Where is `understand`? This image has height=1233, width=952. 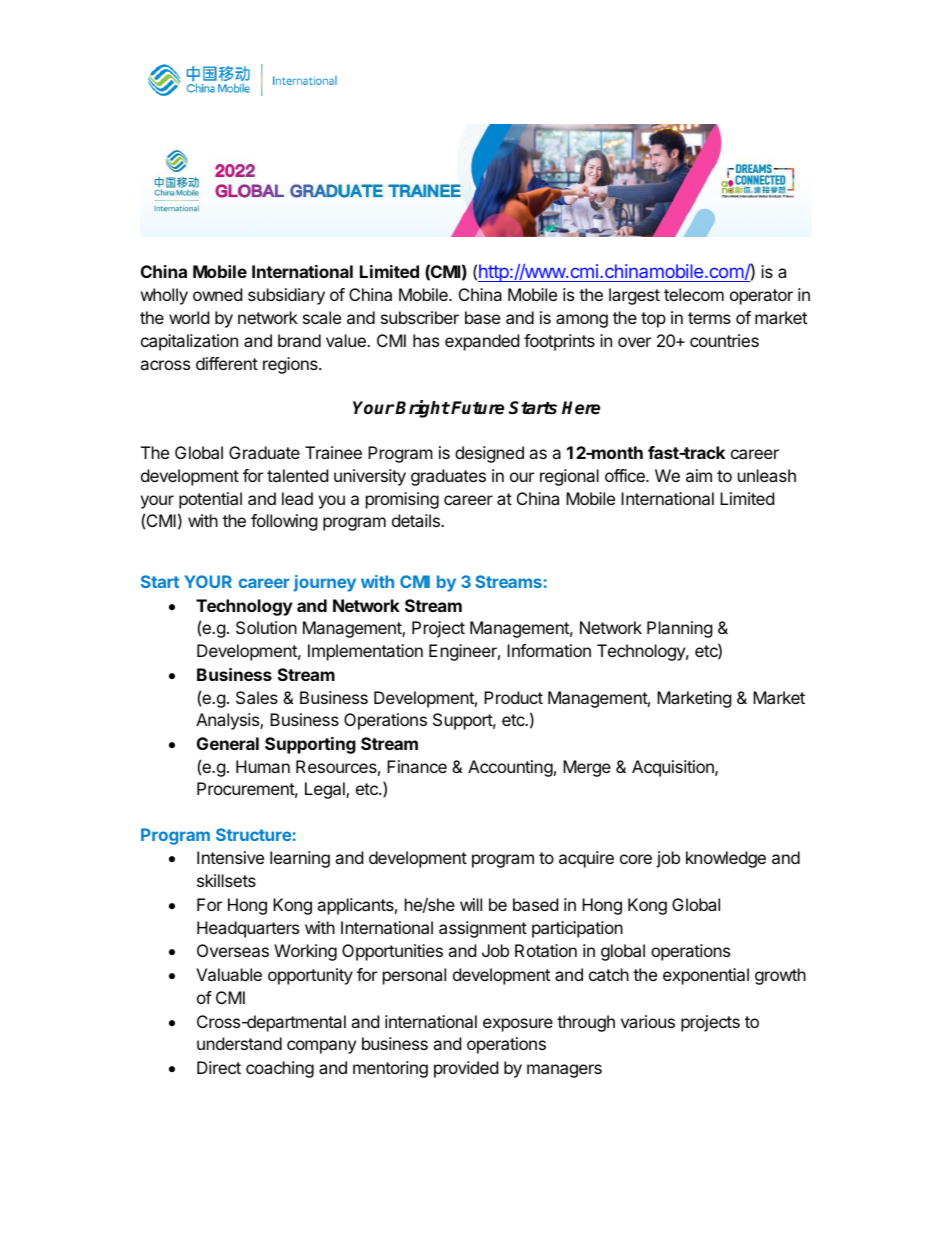 understand is located at coordinates (239, 1043).
